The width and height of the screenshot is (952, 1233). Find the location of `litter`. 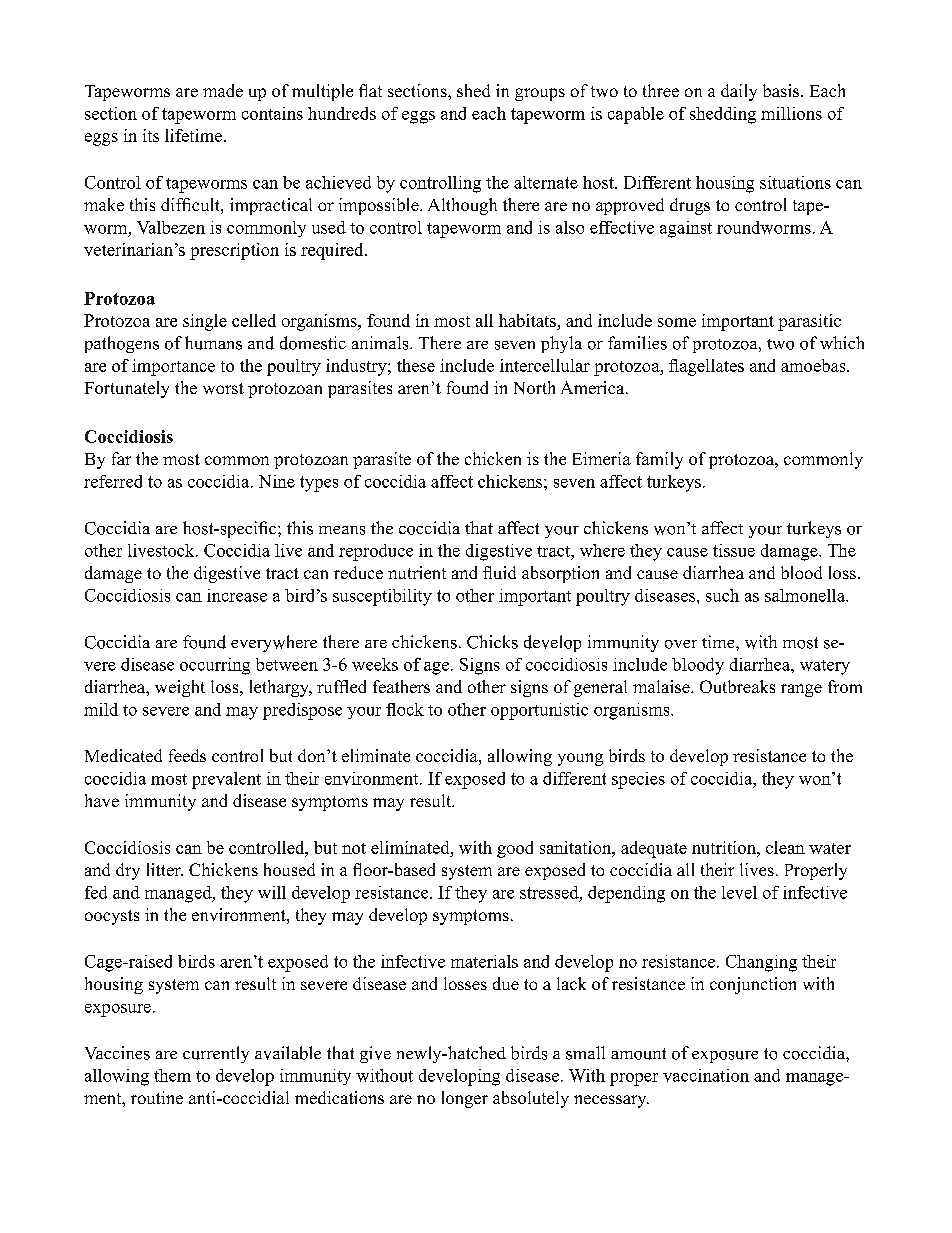

litter is located at coordinates (165, 869).
